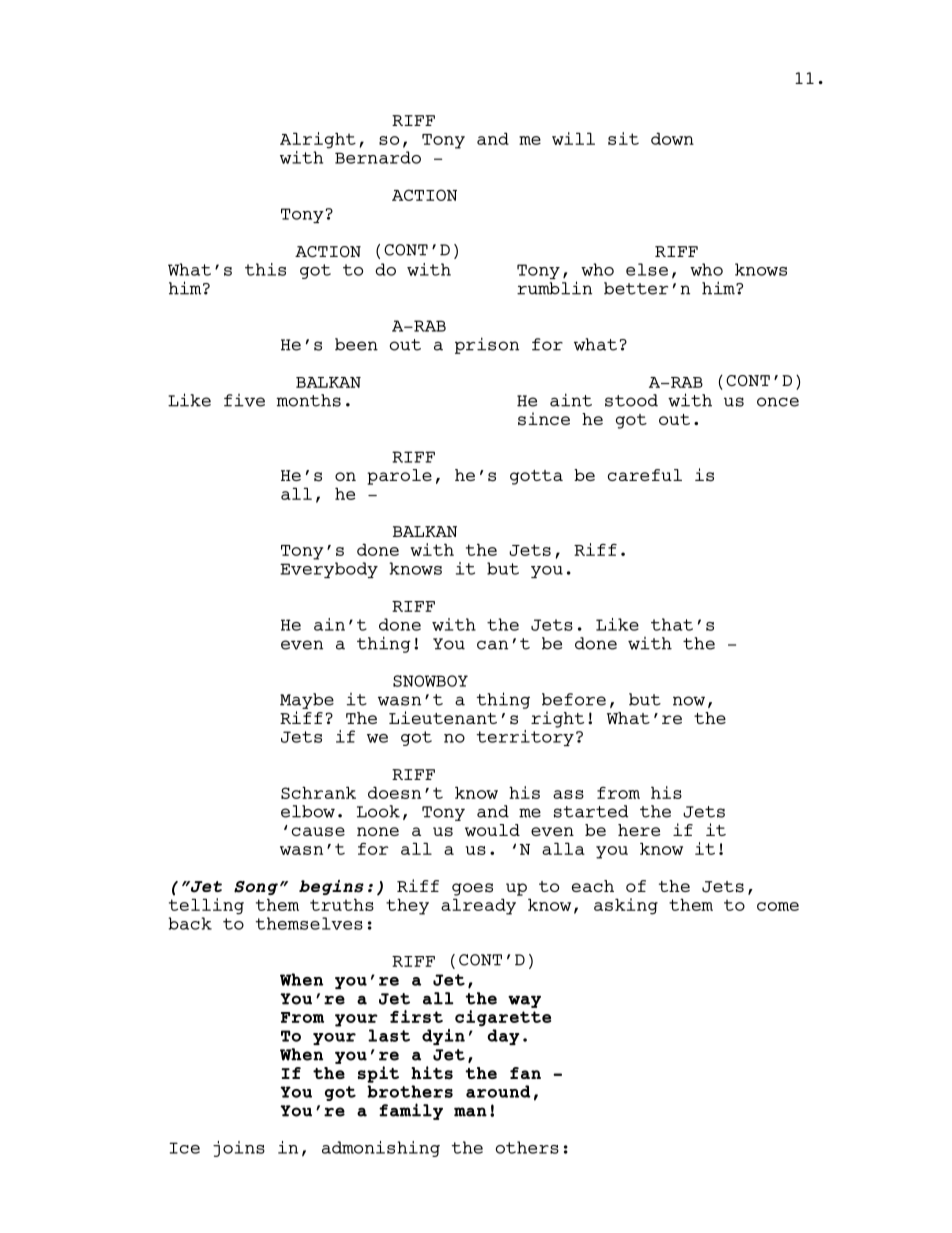 This screenshot has height=1233, width=952. Describe the element at coordinates (307, 701) in the screenshot. I see `Maybe` at that location.
